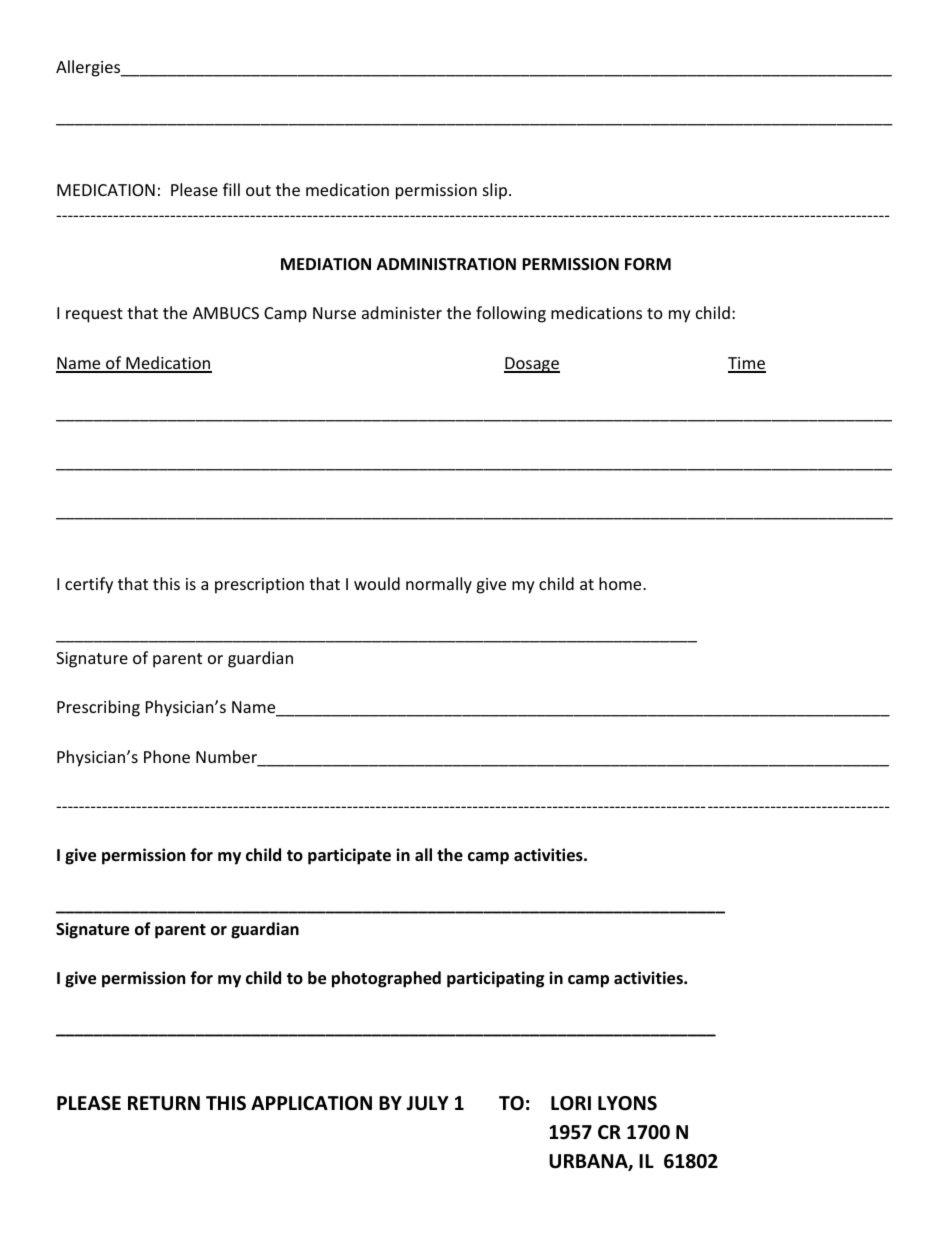 This screenshot has height=1233, width=952. Describe the element at coordinates (627, 1103) in the screenshot. I see `LYONS` at that location.
